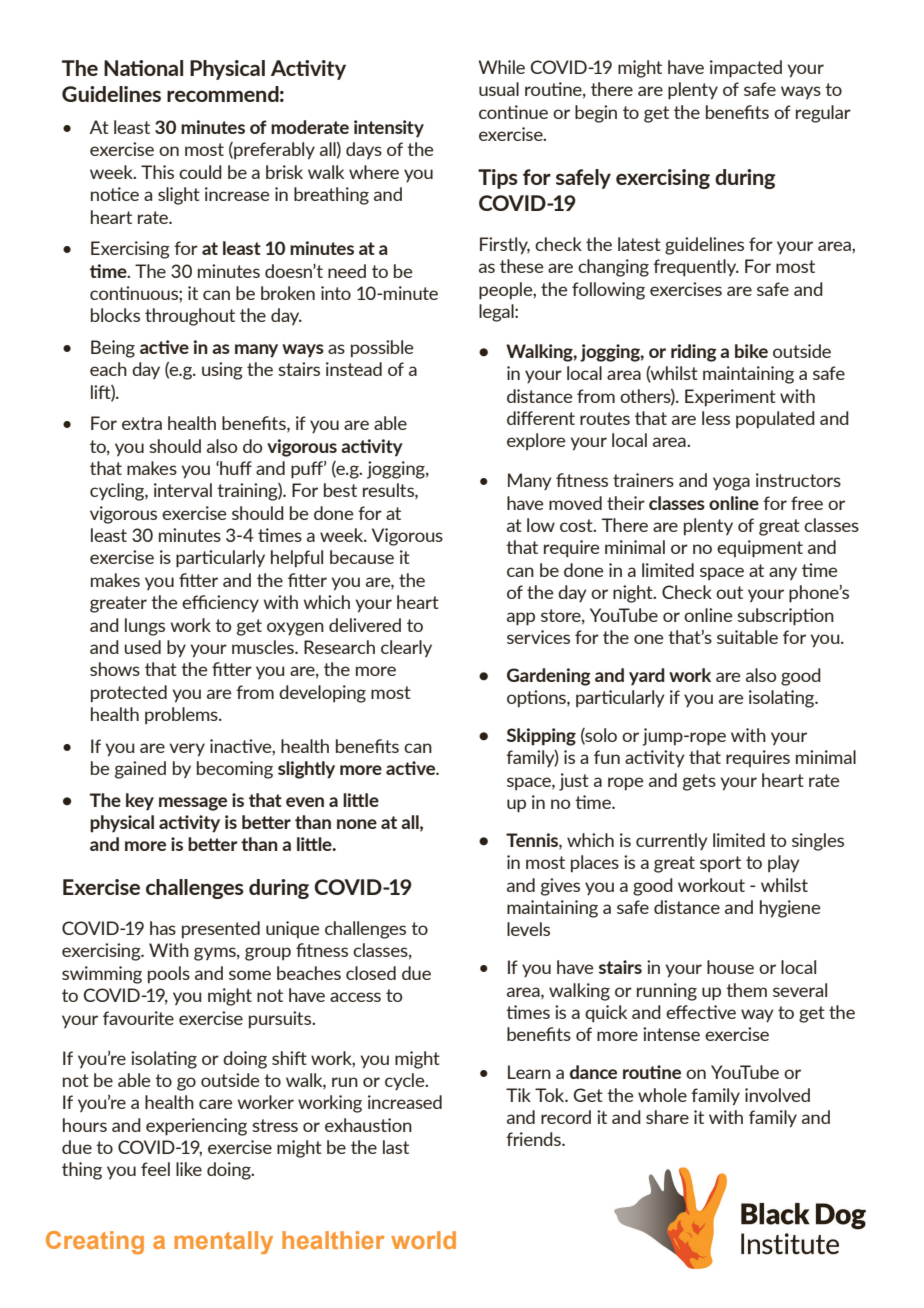  I want to click on used, so click(142, 647).
